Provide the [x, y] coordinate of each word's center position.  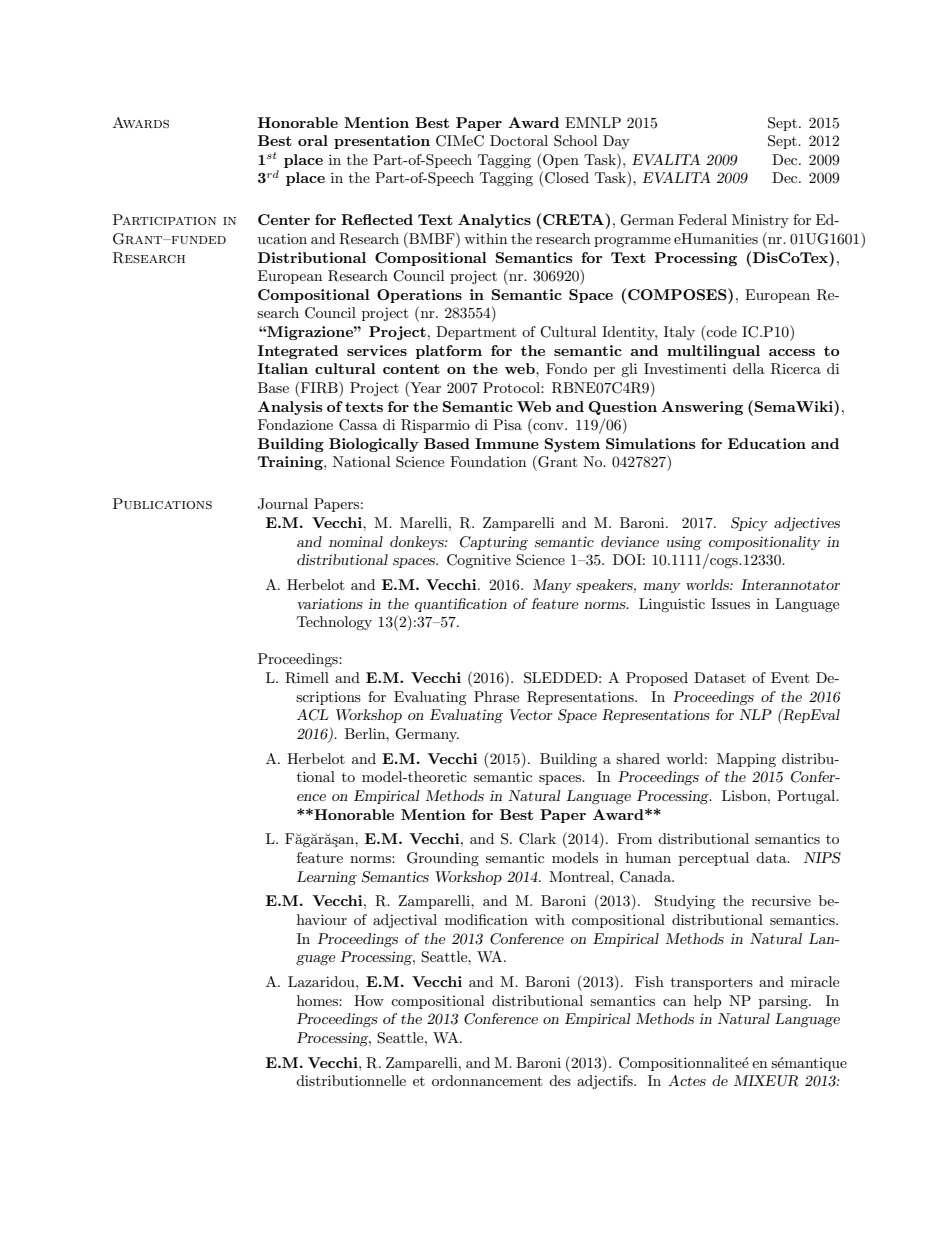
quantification [461, 605]
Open [560, 161]
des [560, 1080]
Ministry [760, 221]
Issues [730, 603]
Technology [334, 623]
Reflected [377, 219]
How [369, 1000]
